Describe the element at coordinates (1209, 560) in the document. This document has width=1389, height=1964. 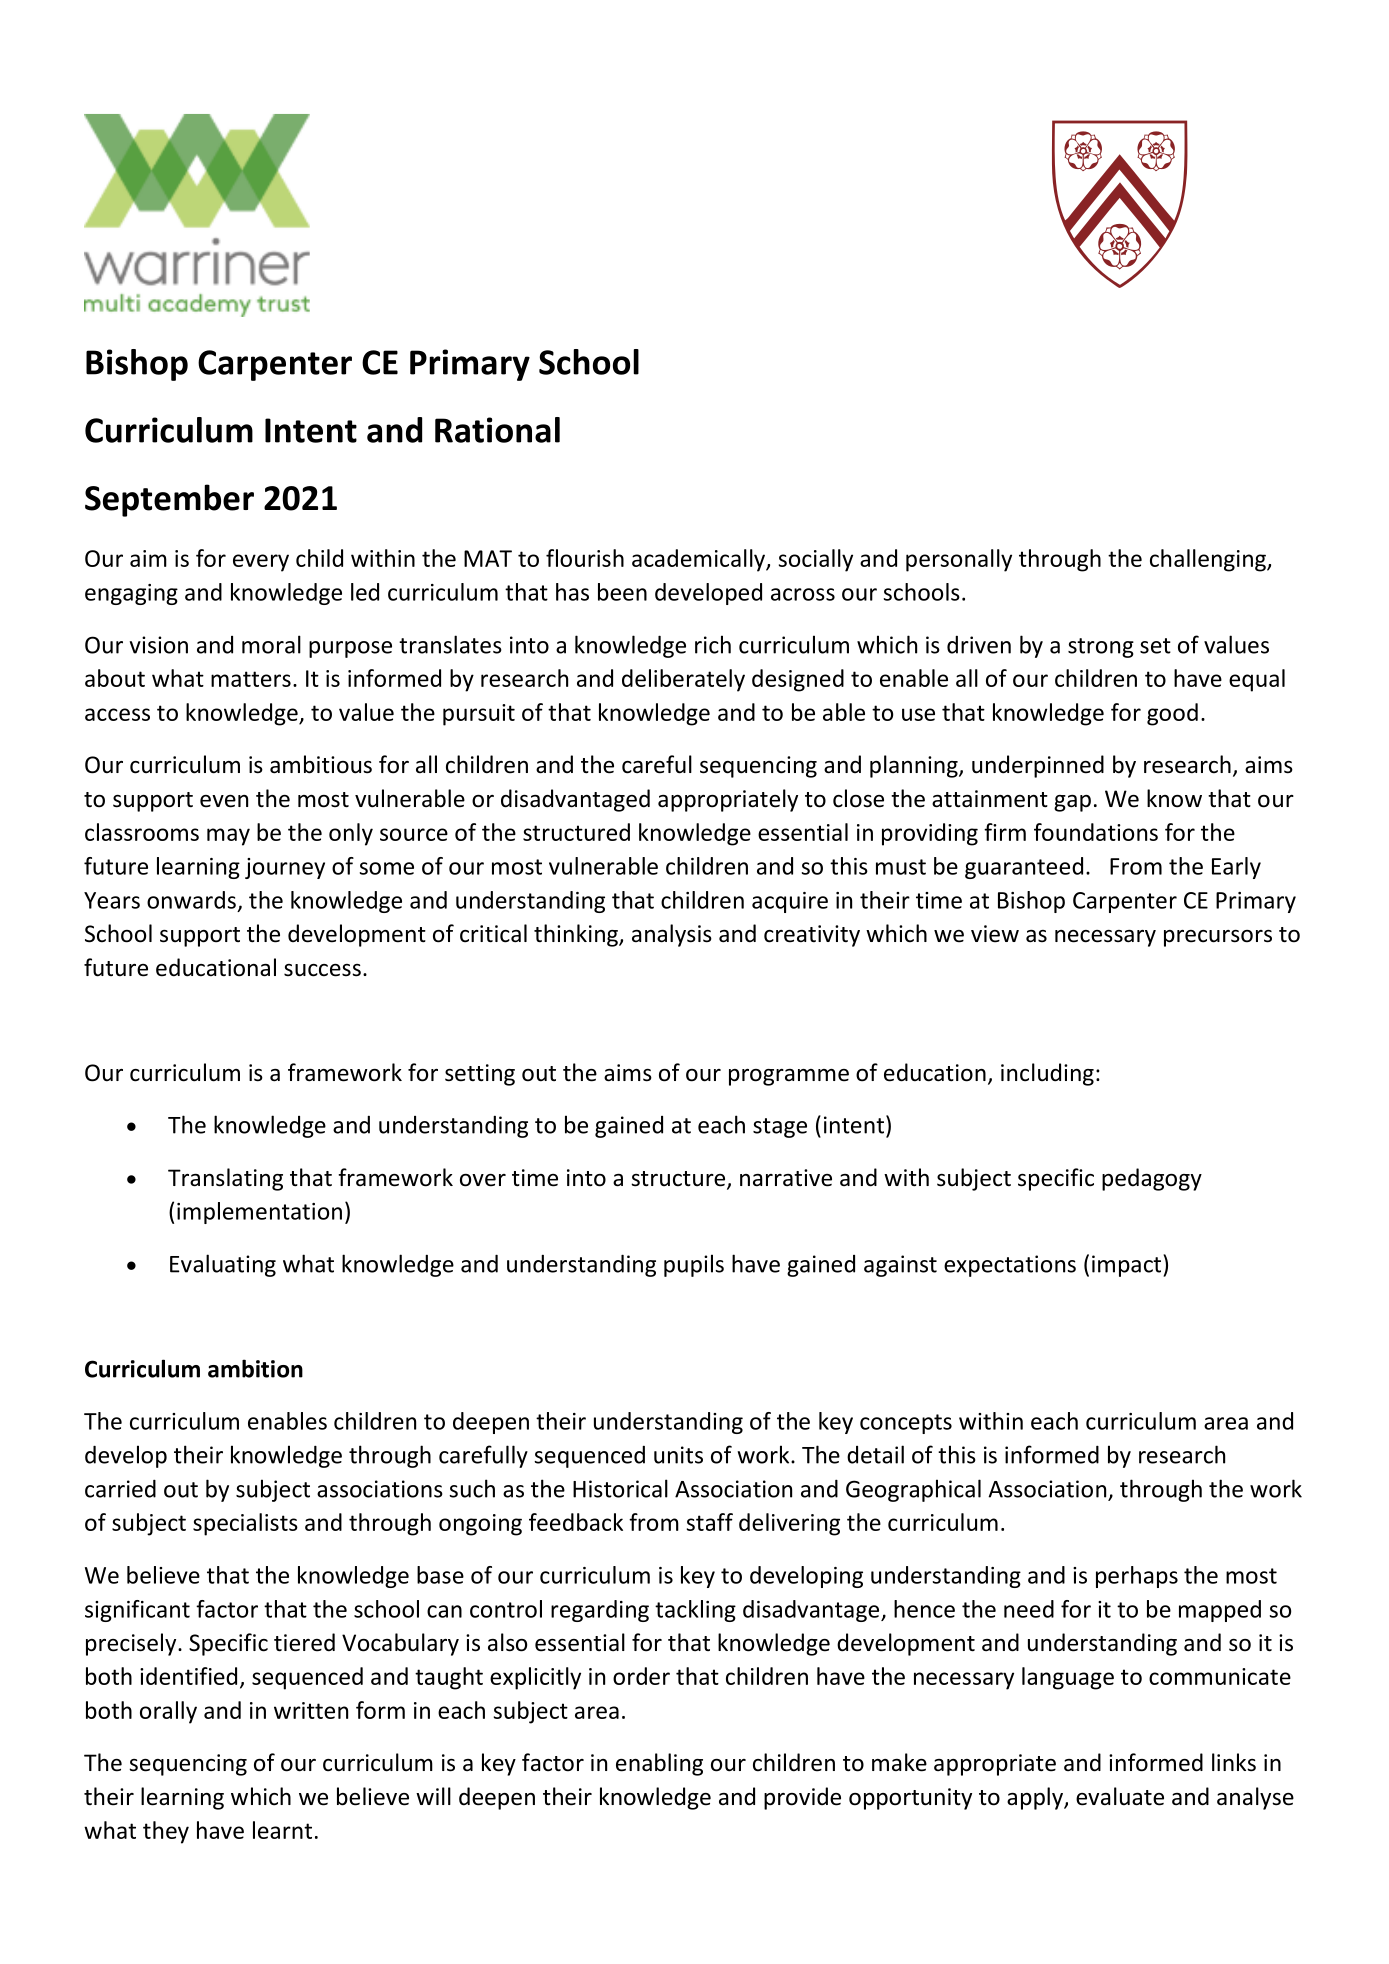
I see `challenging` at that location.
